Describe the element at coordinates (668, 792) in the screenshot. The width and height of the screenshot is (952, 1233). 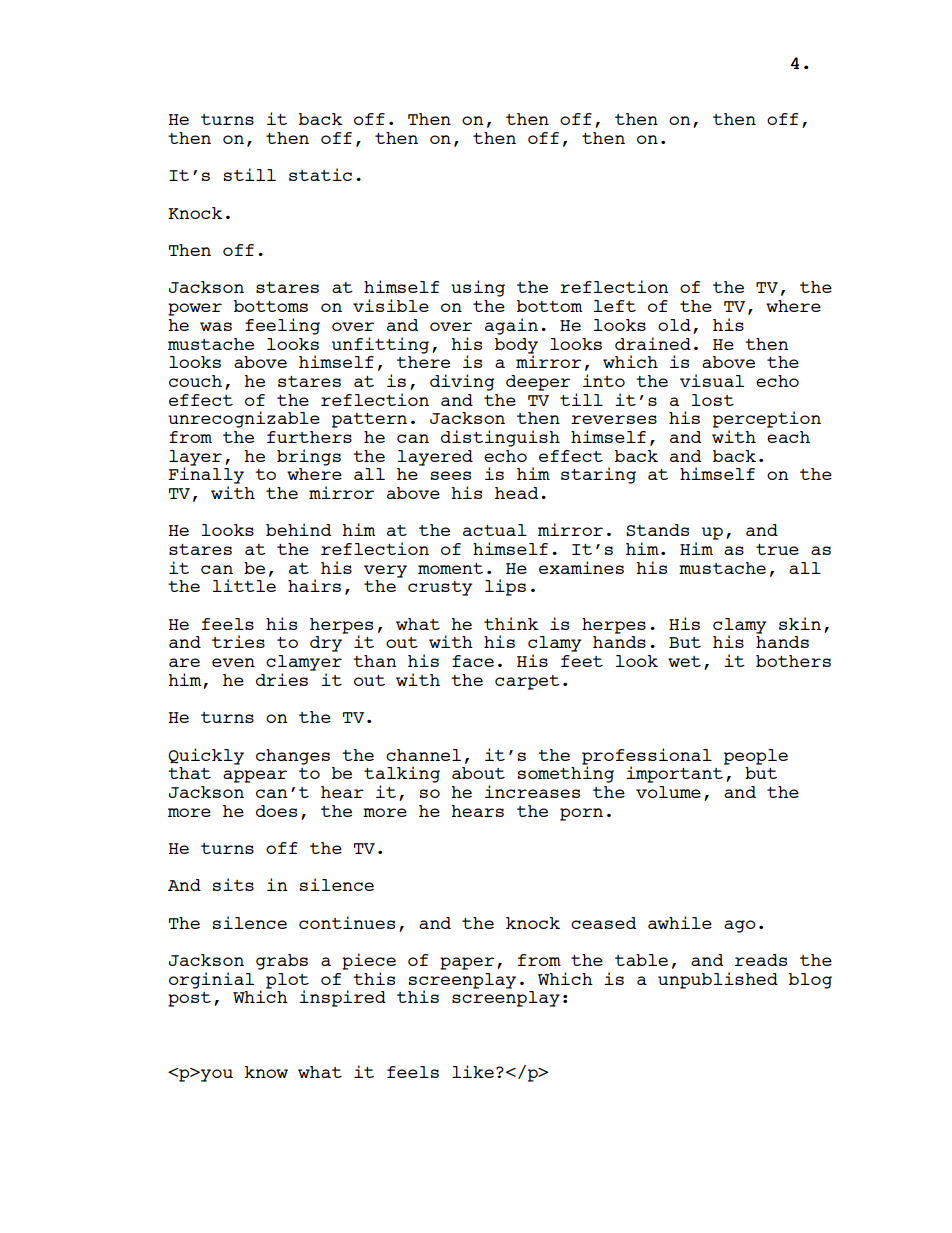
I see `volume` at that location.
